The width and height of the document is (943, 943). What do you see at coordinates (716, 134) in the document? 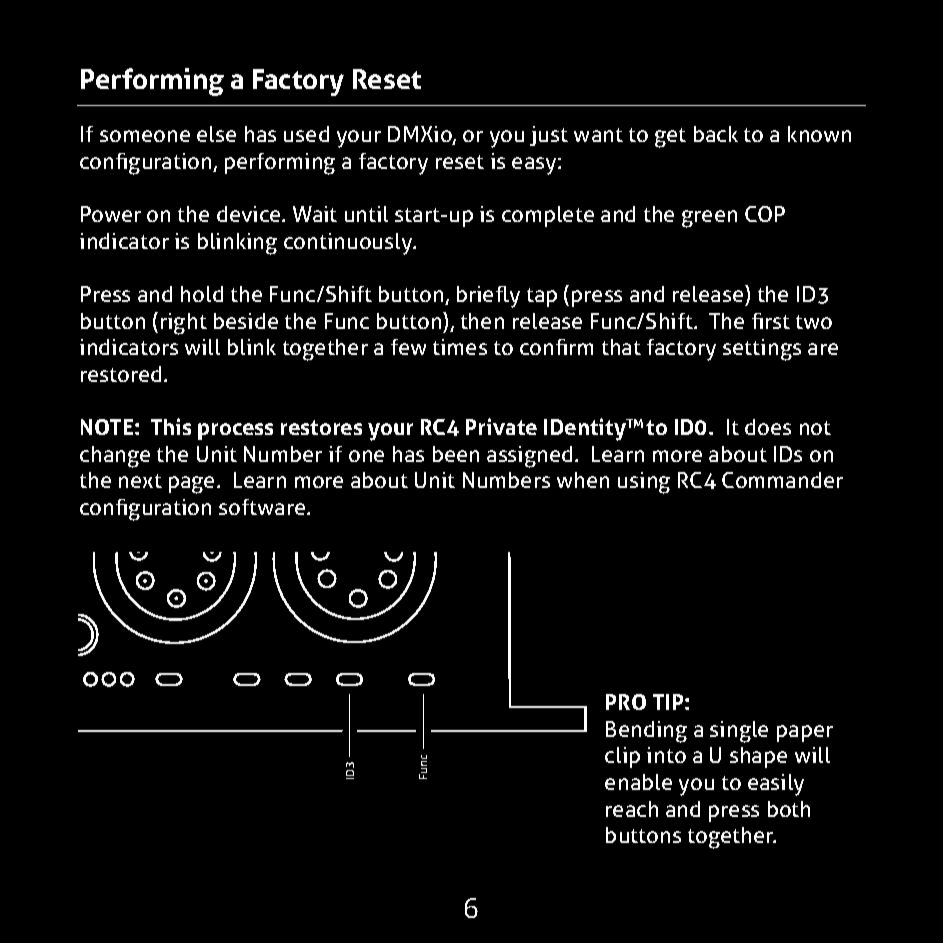
I see `back` at bounding box center [716, 134].
